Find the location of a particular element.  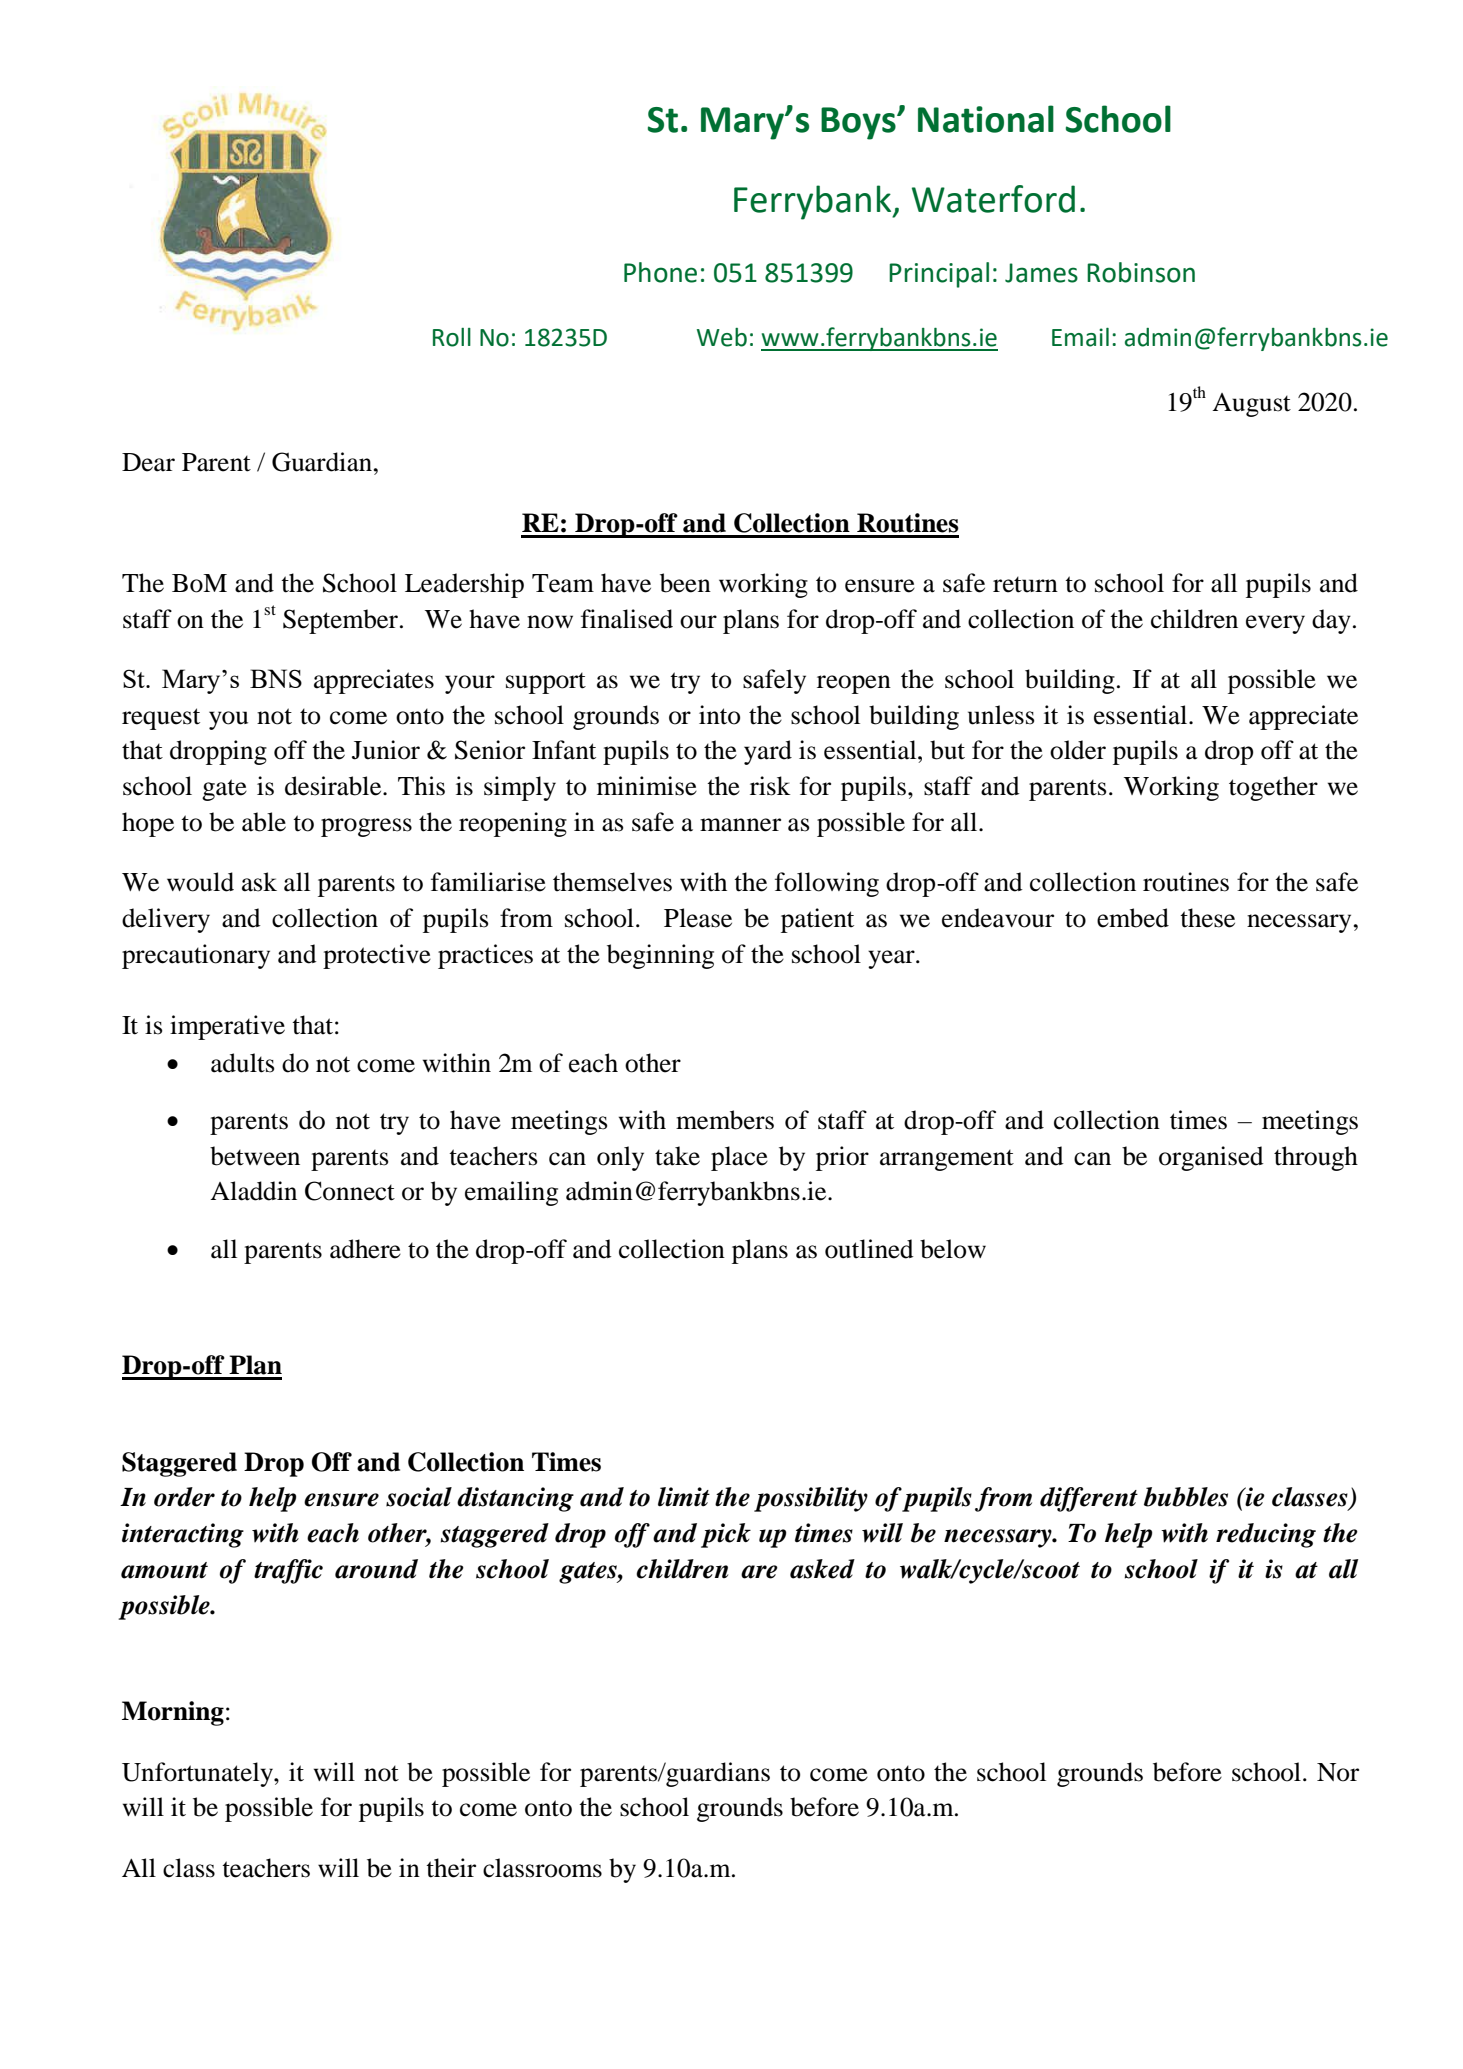

adhere is located at coordinates (365, 1249).
